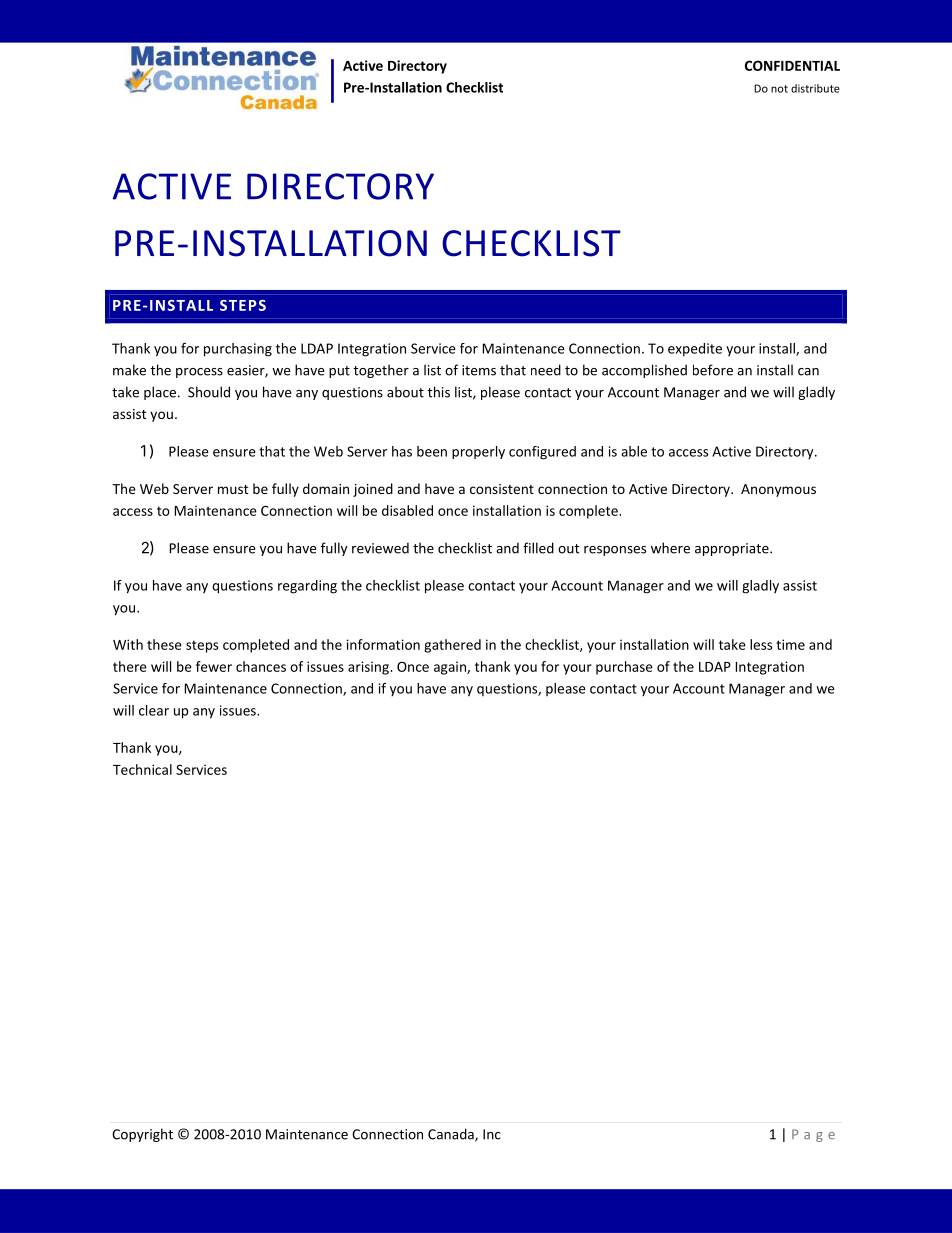 This screenshot has height=1233, width=952. Describe the element at coordinates (142, 1135) in the screenshot. I see `Copyright` at that location.
